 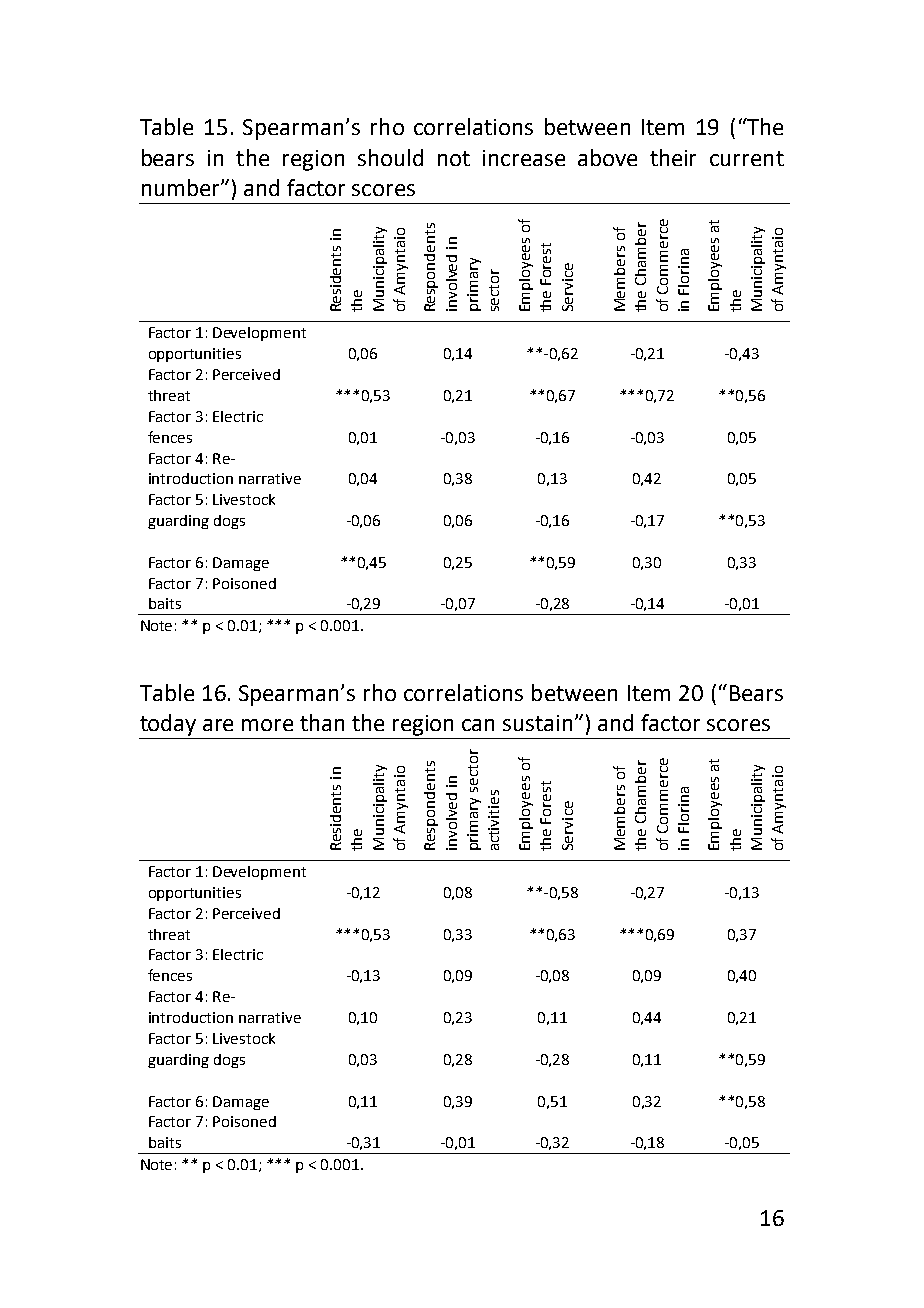 What do you see at coordinates (267, 725) in the image?
I see `more` at bounding box center [267, 725].
